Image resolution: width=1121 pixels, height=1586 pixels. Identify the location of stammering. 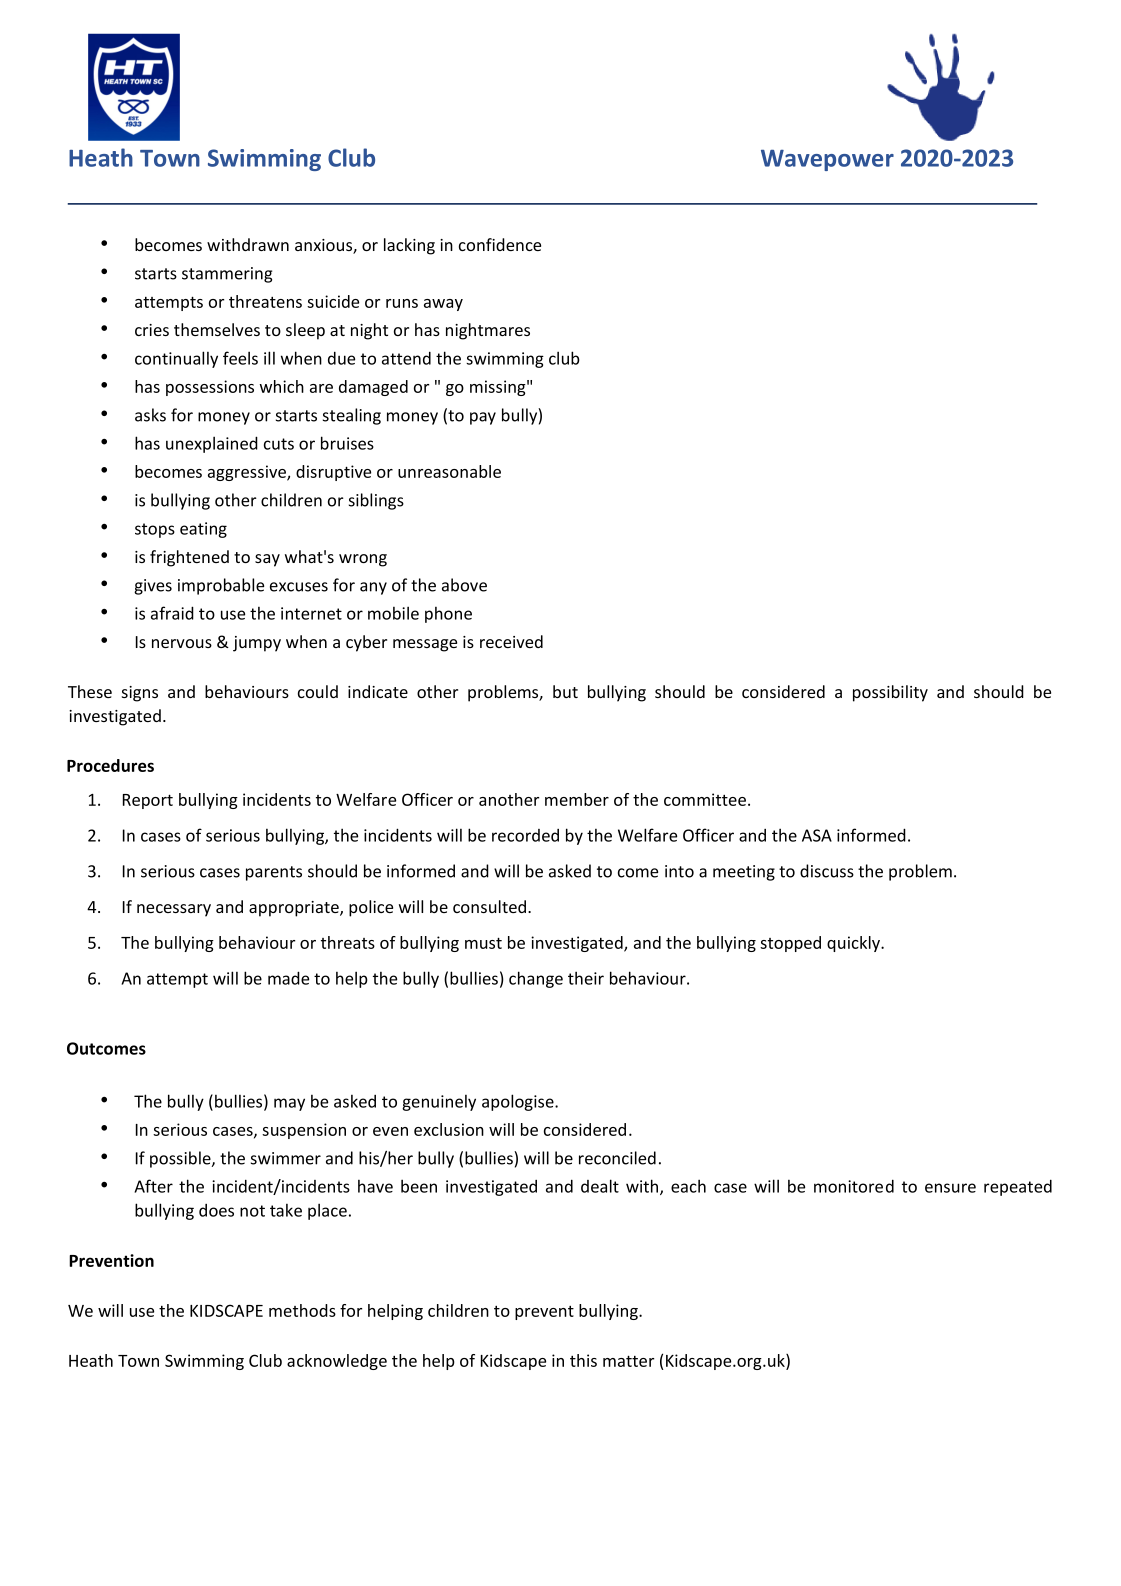
(227, 275).
